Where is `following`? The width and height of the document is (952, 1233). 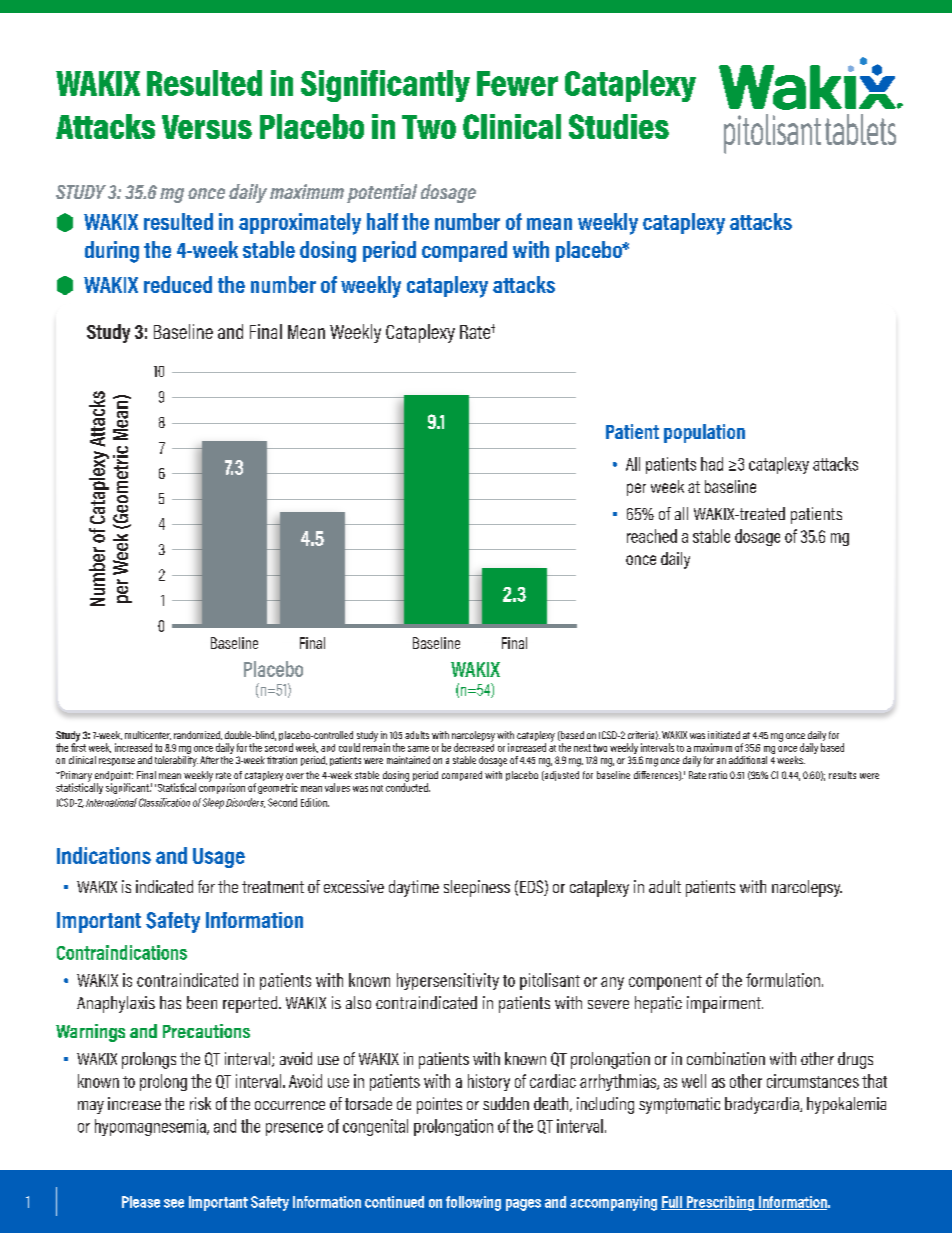
following is located at coordinates (473, 1203).
